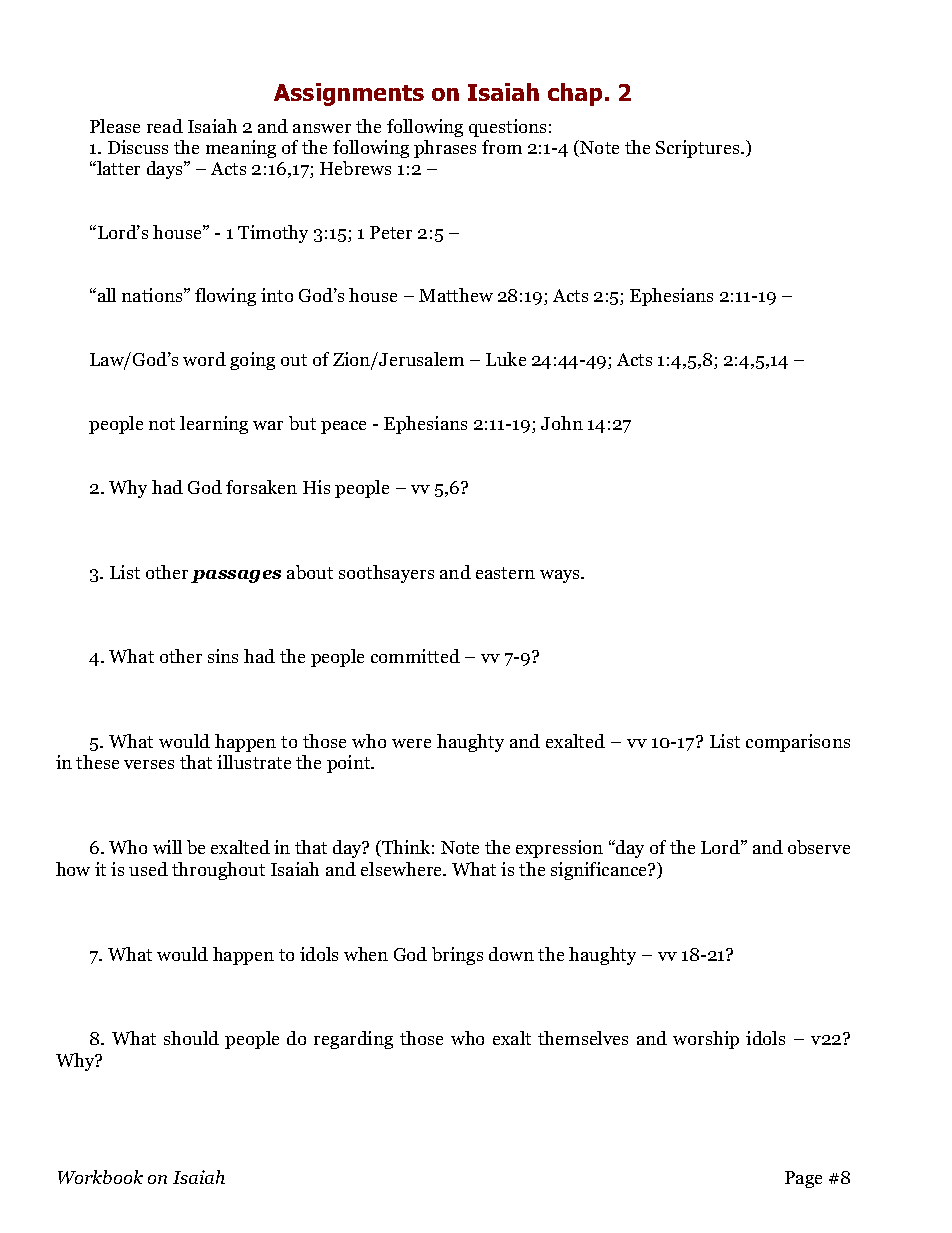 The width and height of the screenshot is (952, 1233). What do you see at coordinates (165, 126) in the screenshot?
I see `read` at bounding box center [165, 126].
